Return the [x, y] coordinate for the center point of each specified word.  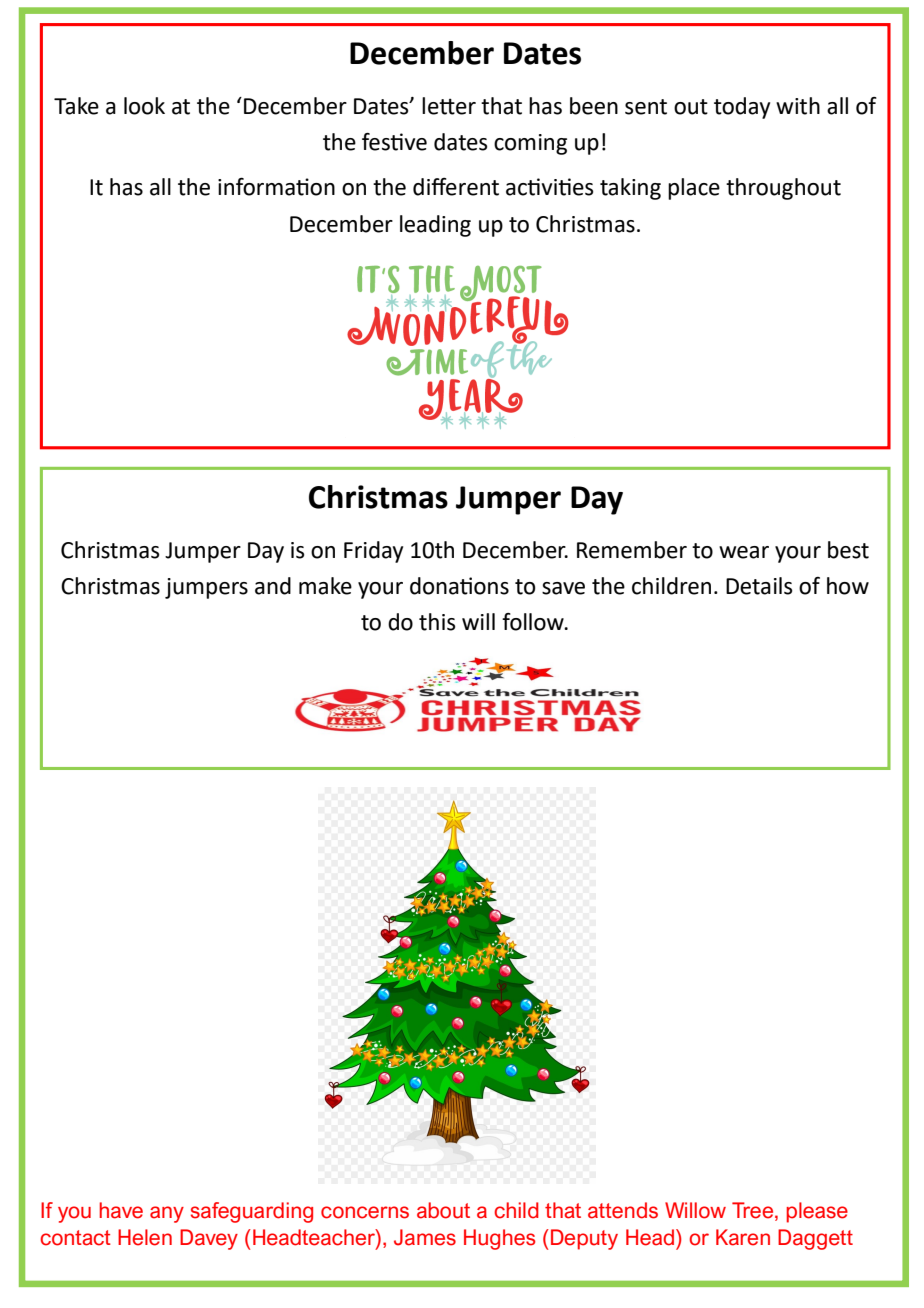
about [443, 1210]
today [742, 108]
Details [759, 586]
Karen [743, 1237]
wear [744, 552]
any [167, 1214]
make [325, 586]
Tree [754, 1210]
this [437, 622]
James [425, 1237]
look [144, 106]
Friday [373, 552]
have [121, 1210]
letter [449, 106]
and [273, 586]
